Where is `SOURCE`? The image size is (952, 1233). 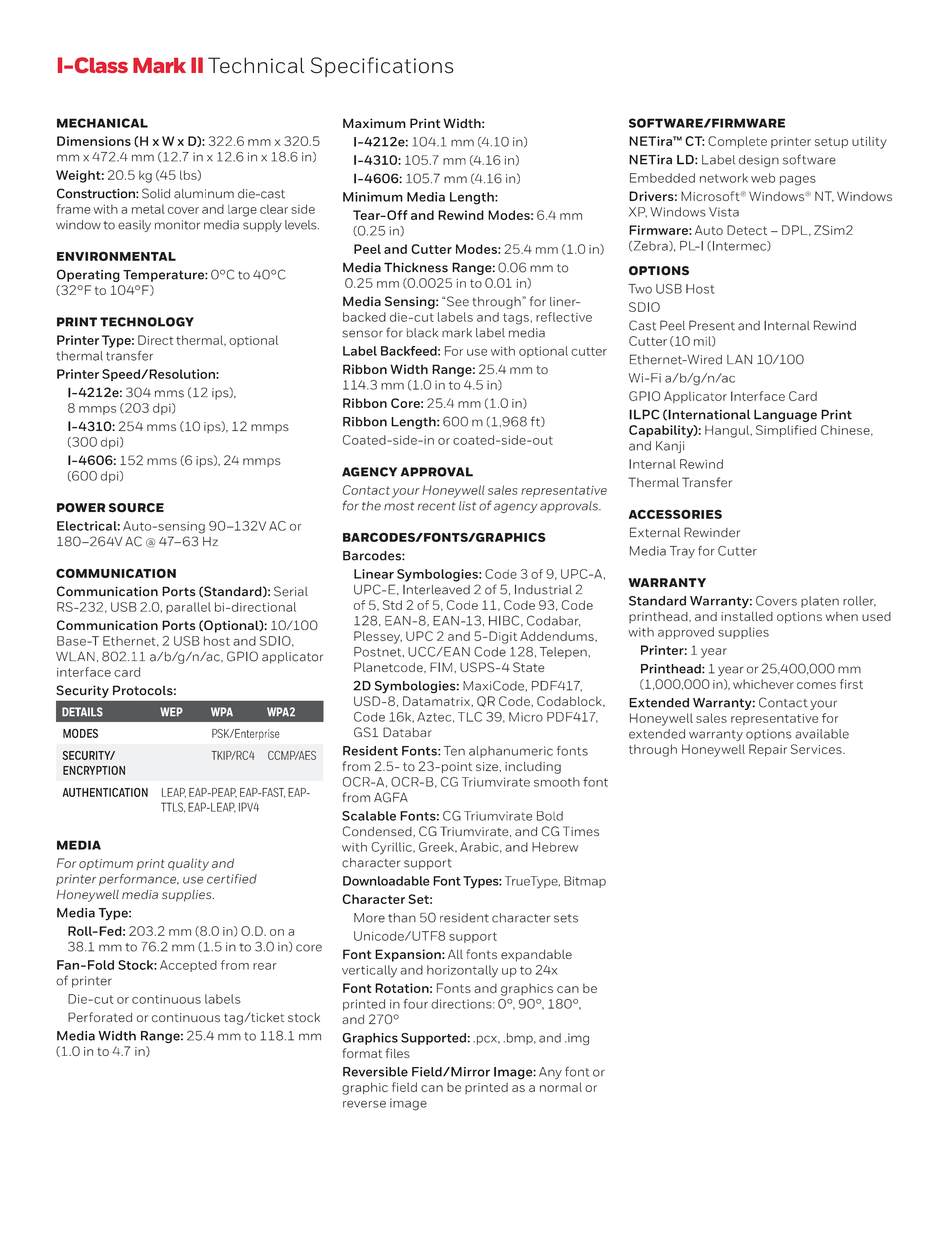 SOURCE is located at coordinates (136, 508).
